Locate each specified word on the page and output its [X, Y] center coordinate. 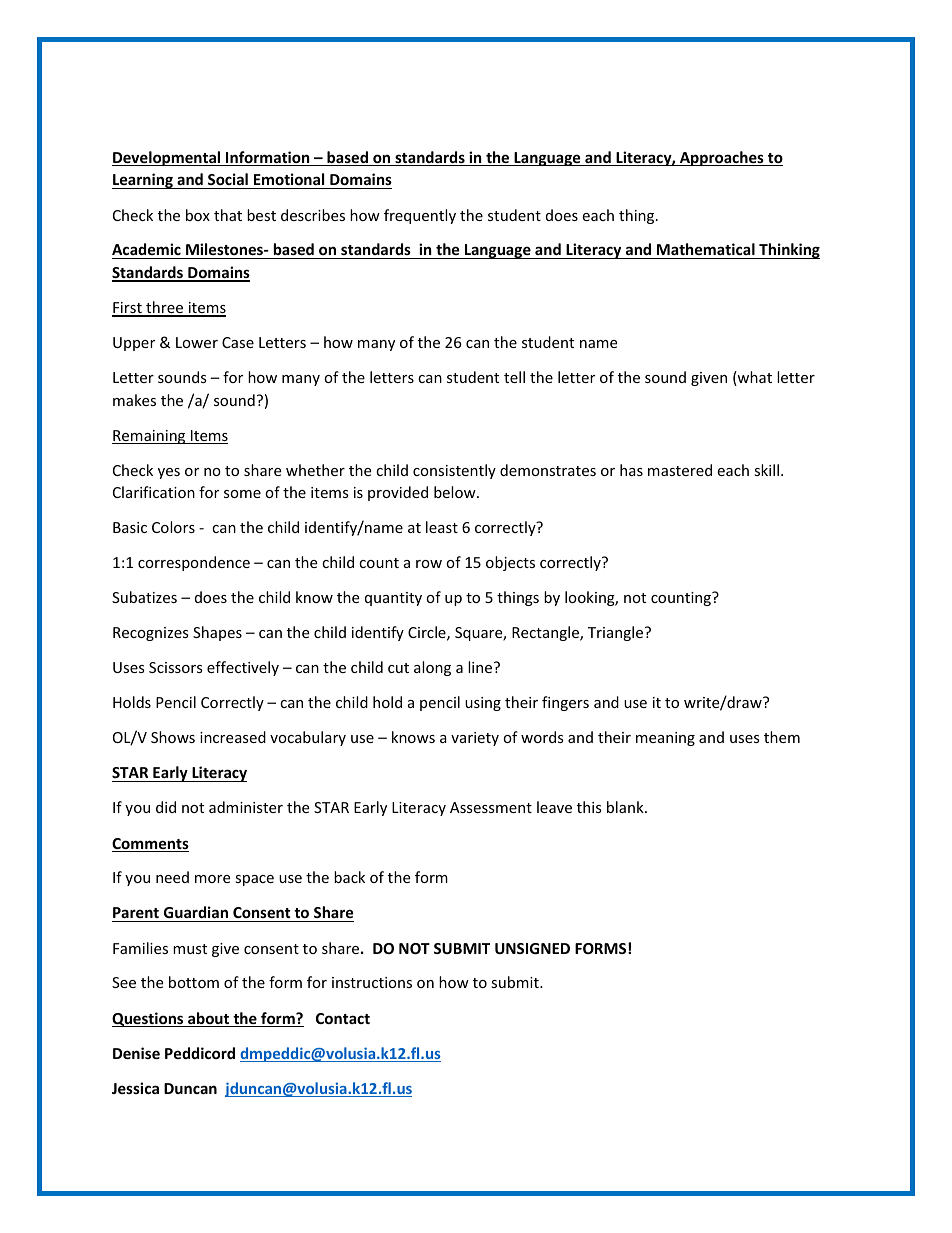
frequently [420, 216]
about [209, 1019]
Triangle [615, 633]
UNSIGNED [532, 948]
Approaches [721, 158]
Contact [343, 1018]
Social [228, 181]
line [481, 667]
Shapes [217, 633]
